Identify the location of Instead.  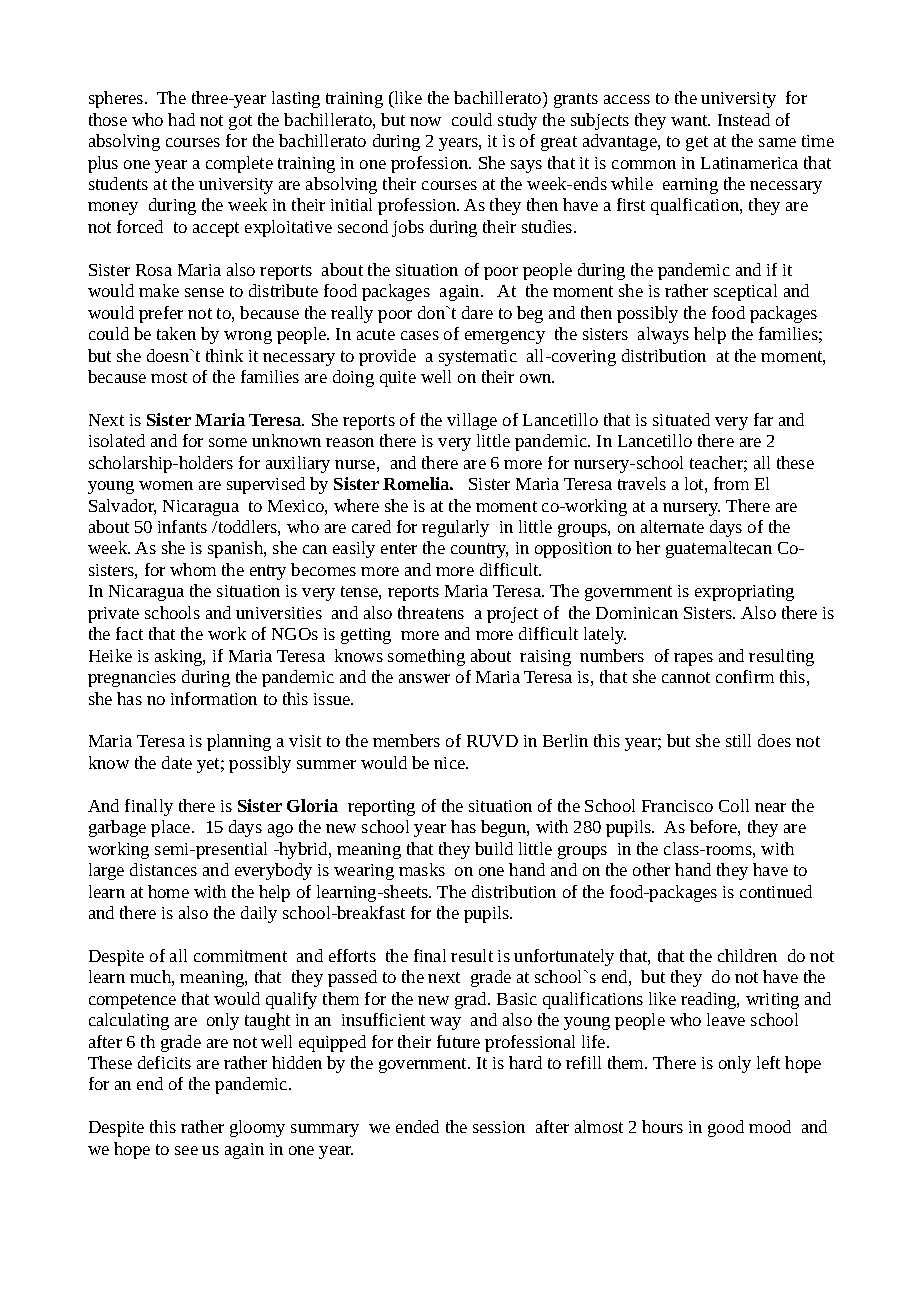
(744, 119).
